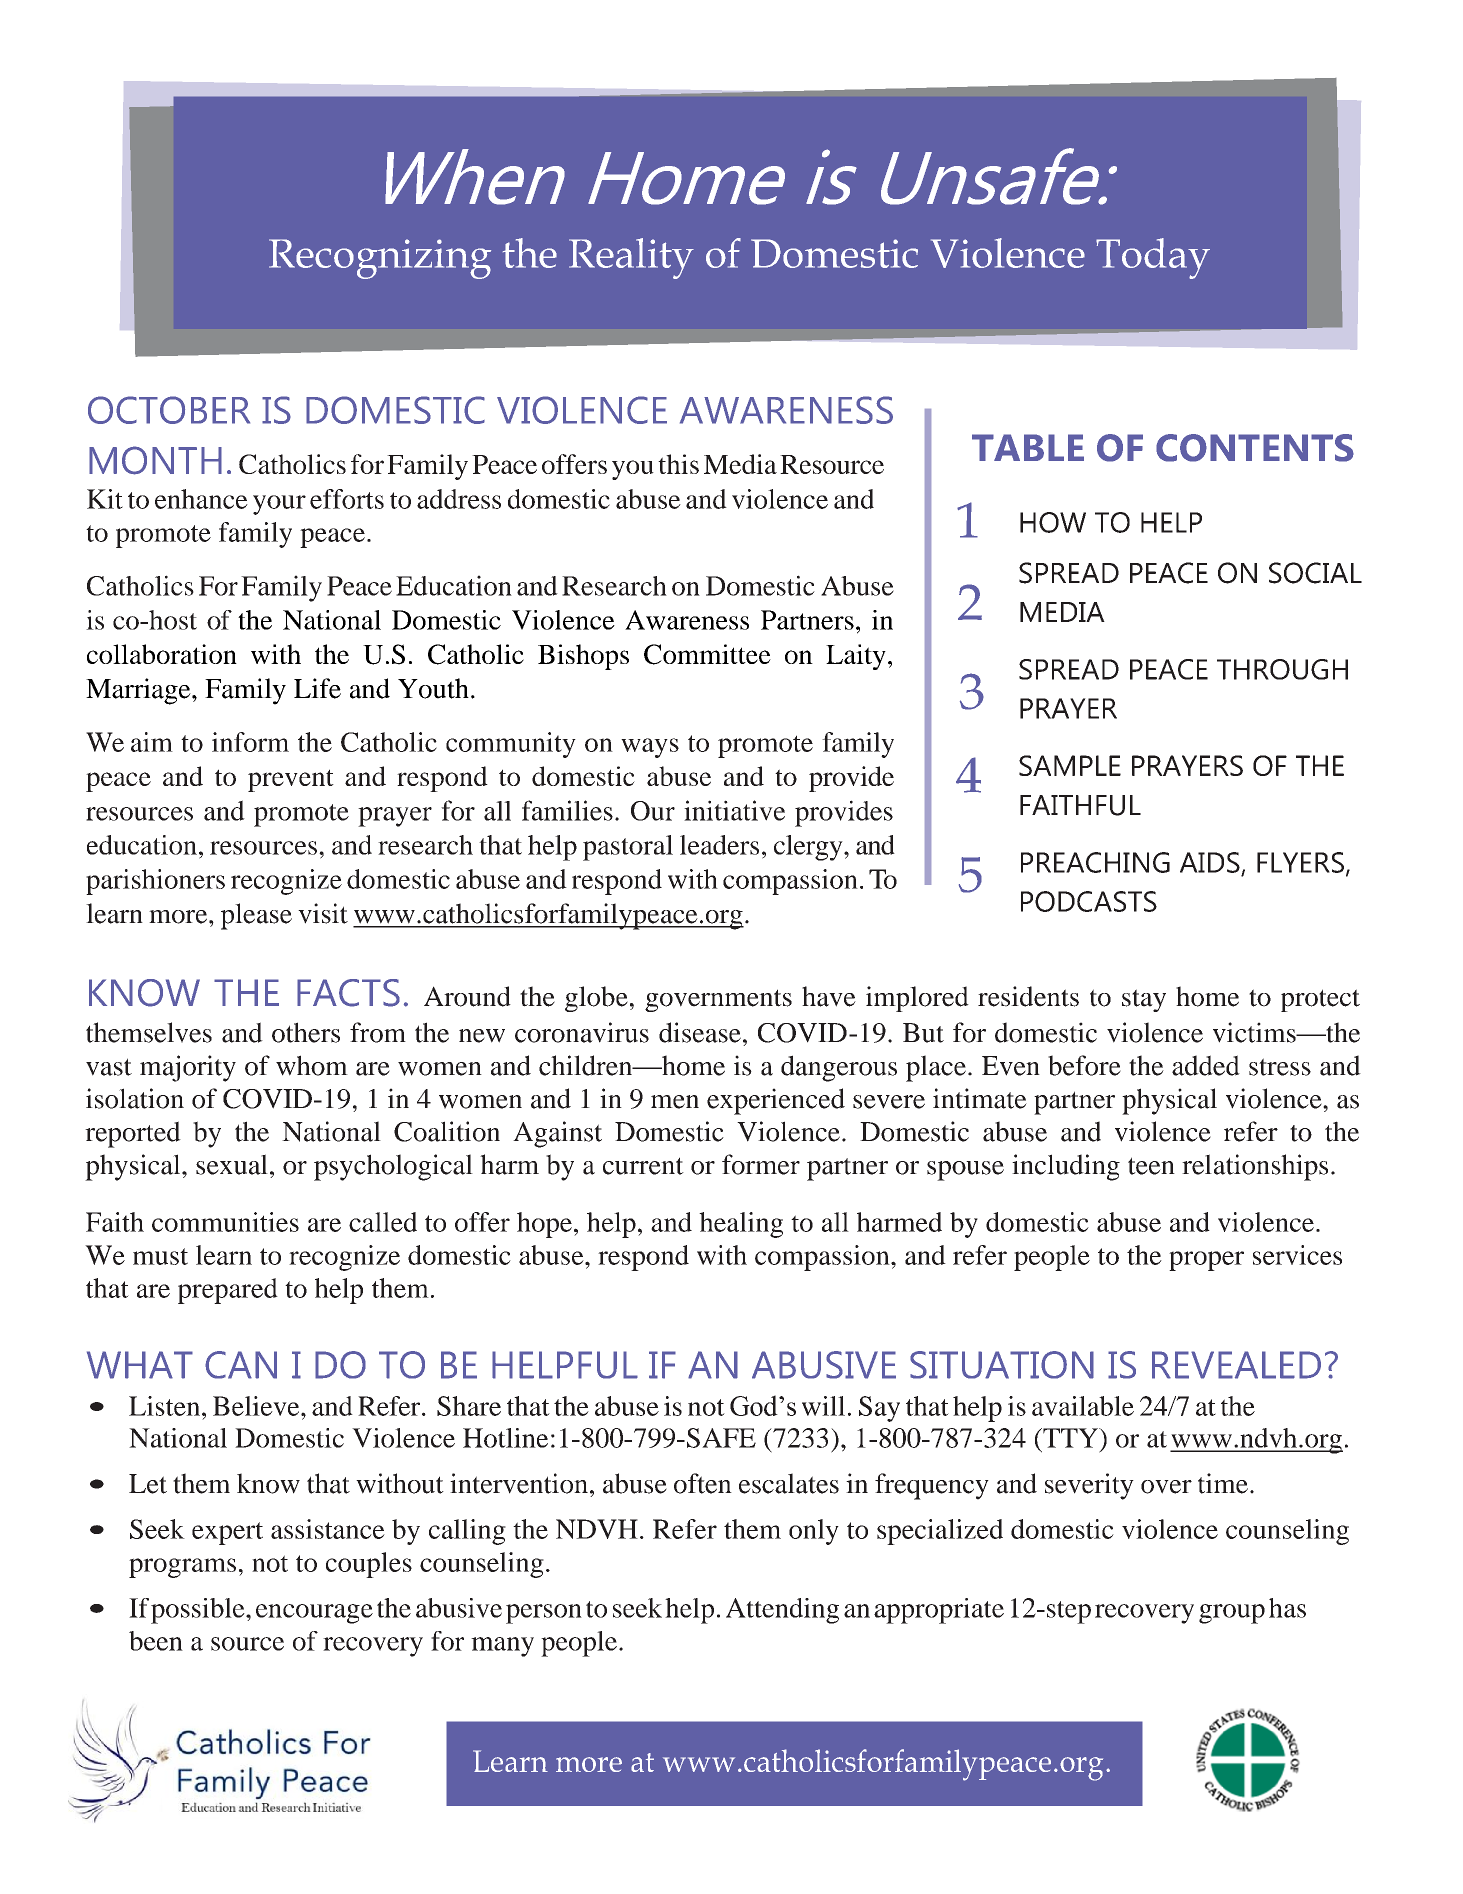 This screenshot has width=1463, height=1894. What do you see at coordinates (1206, 1261) in the screenshot?
I see `proper` at bounding box center [1206, 1261].
